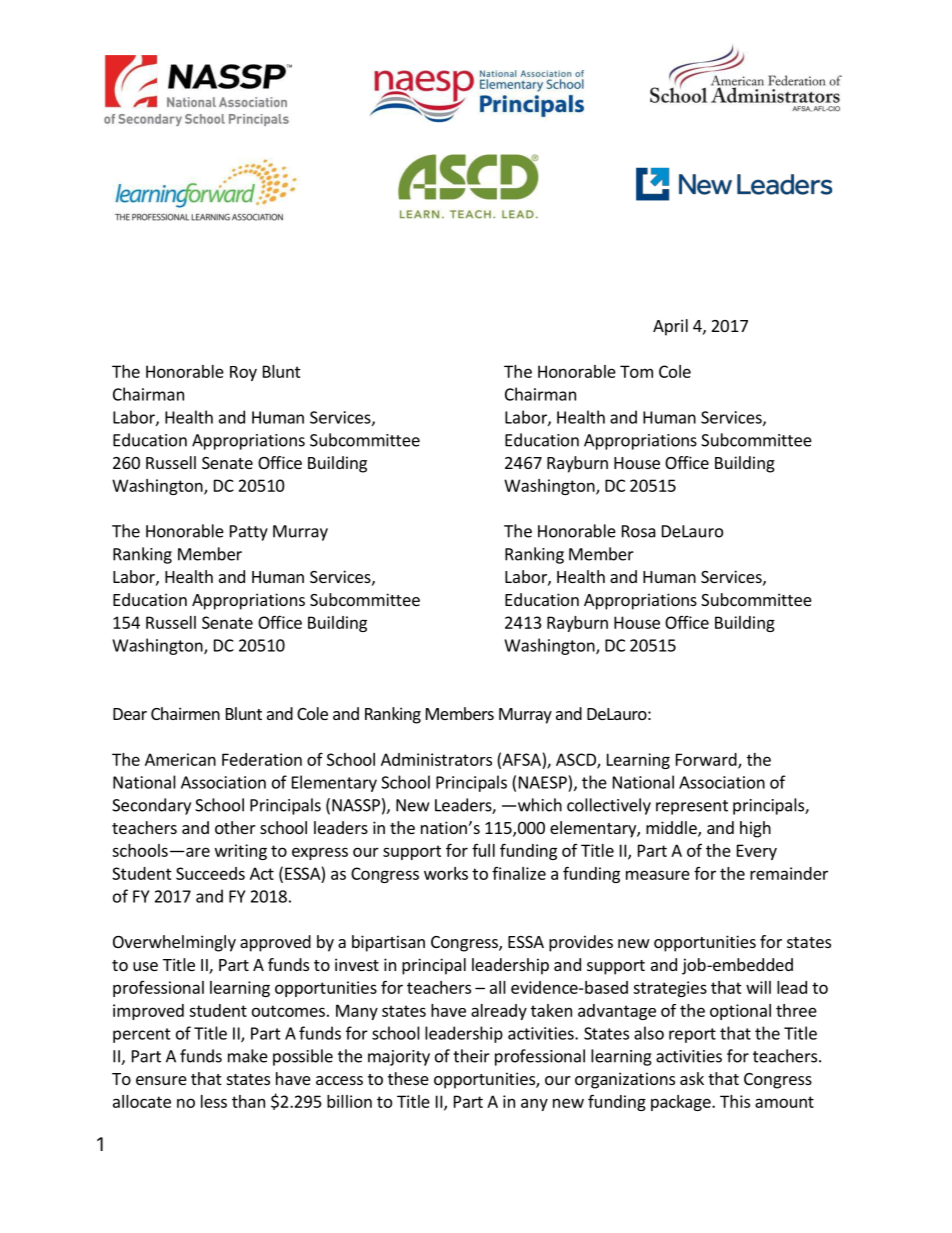 The height and width of the image is (1233, 952). Describe the element at coordinates (235, 827) in the image. I see `other` at that location.
